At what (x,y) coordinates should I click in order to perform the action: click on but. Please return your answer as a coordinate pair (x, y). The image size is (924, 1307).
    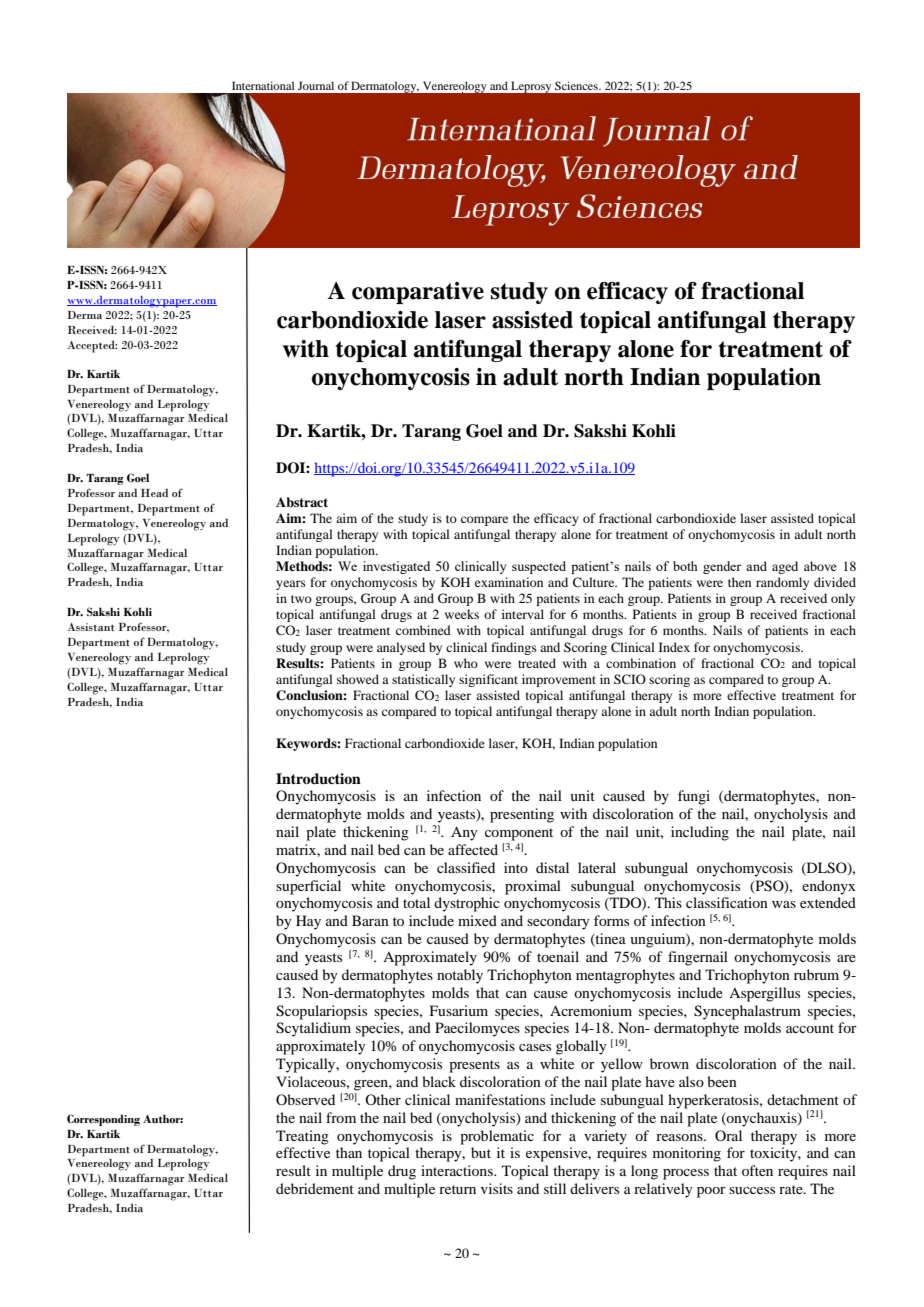
    Looking at the image, I should click on (481, 1152).
